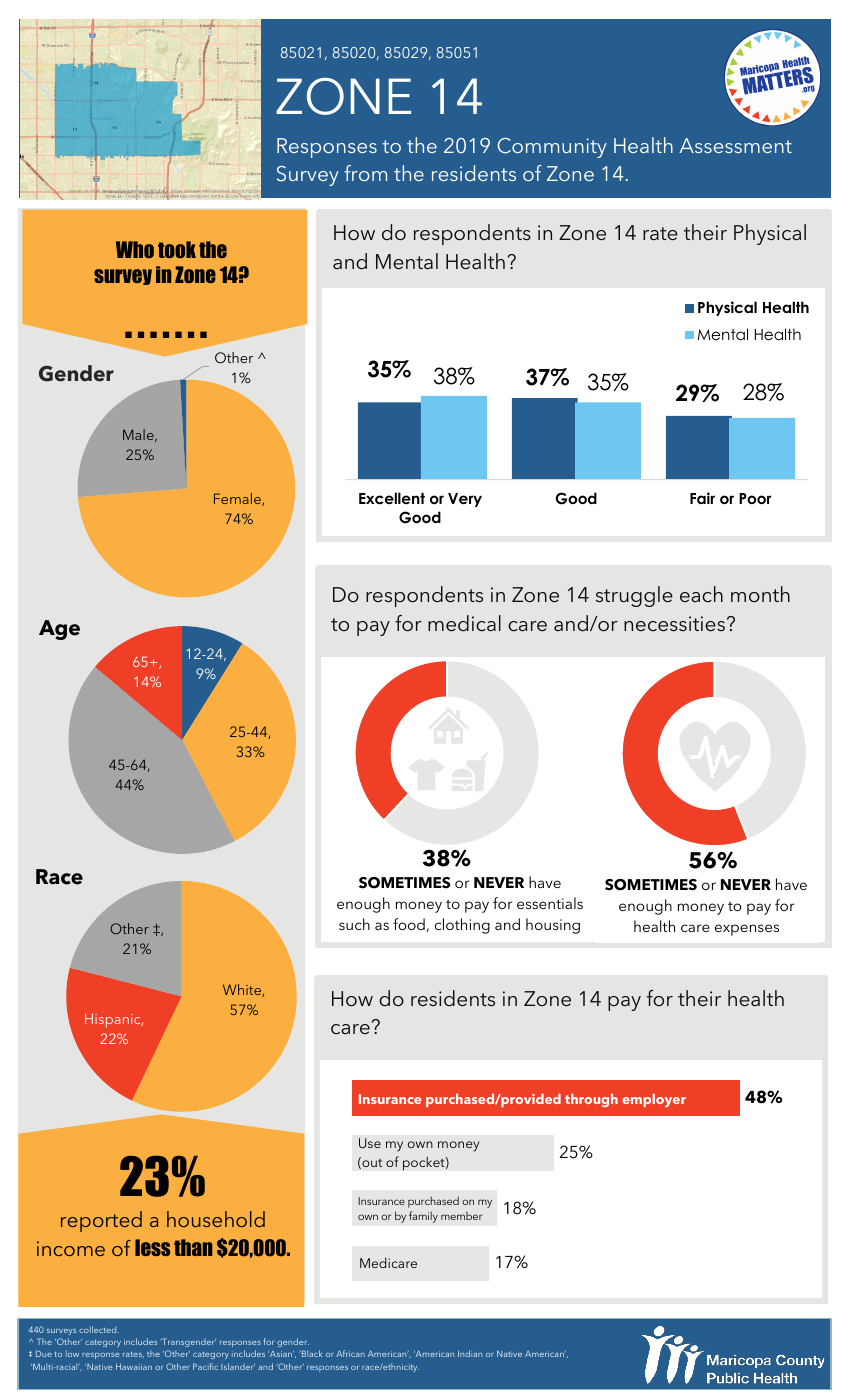  What do you see at coordinates (702, 498) in the document?
I see `Fair` at bounding box center [702, 498].
